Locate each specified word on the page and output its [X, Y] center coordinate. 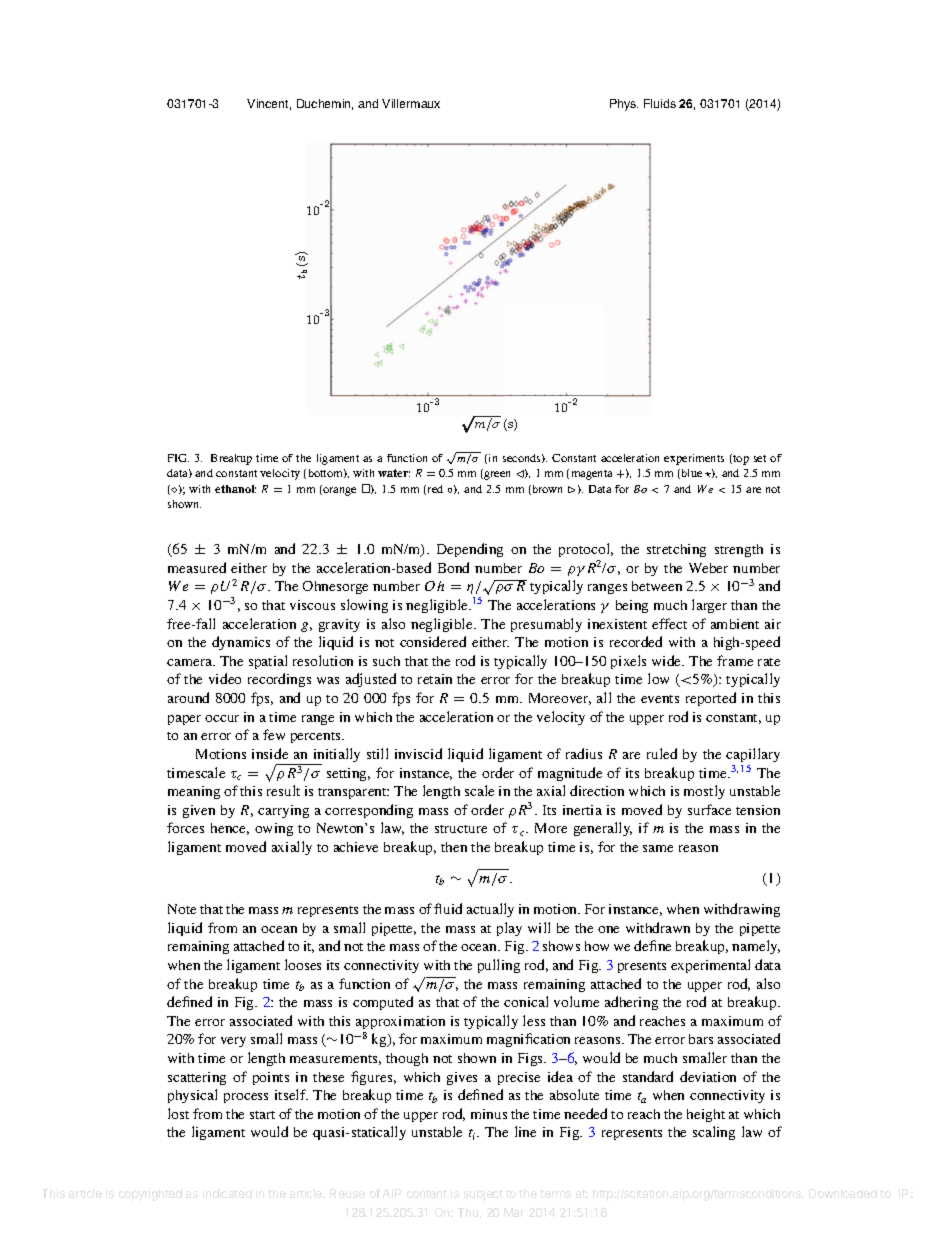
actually [490, 910]
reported [711, 699]
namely [756, 947]
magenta [592, 475]
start [262, 1115]
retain [435, 679]
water [394, 473]
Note [182, 909]
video [225, 678]
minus [489, 1114]
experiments [694, 459]
